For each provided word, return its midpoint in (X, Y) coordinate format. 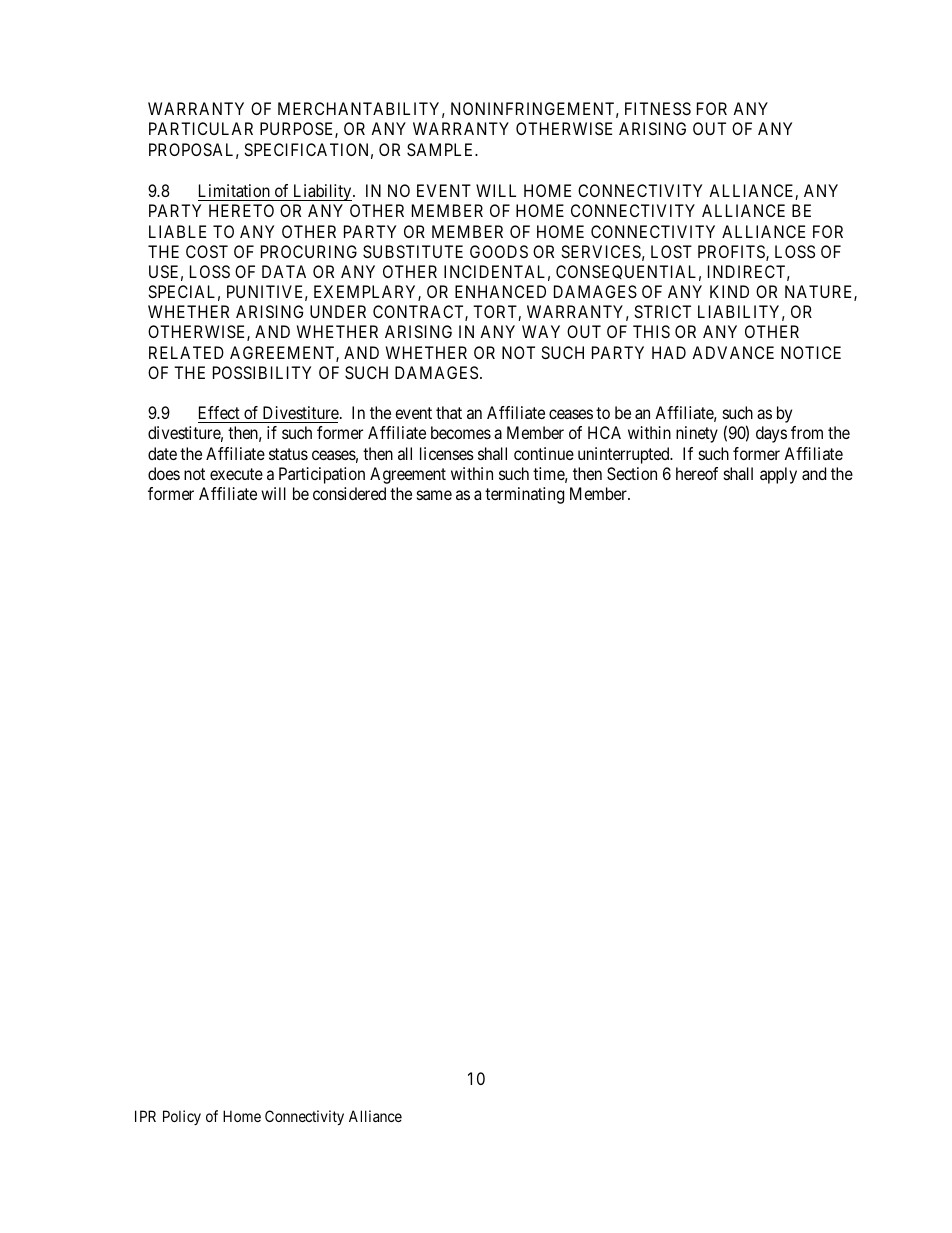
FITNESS (658, 108)
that (449, 412)
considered (349, 493)
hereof (697, 473)
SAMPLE (442, 149)
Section (632, 473)
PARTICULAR (201, 128)
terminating (524, 495)
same (434, 495)
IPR (145, 1116)
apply (778, 475)
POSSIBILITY (262, 372)
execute (236, 474)
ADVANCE (733, 352)
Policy (182, 1117)
